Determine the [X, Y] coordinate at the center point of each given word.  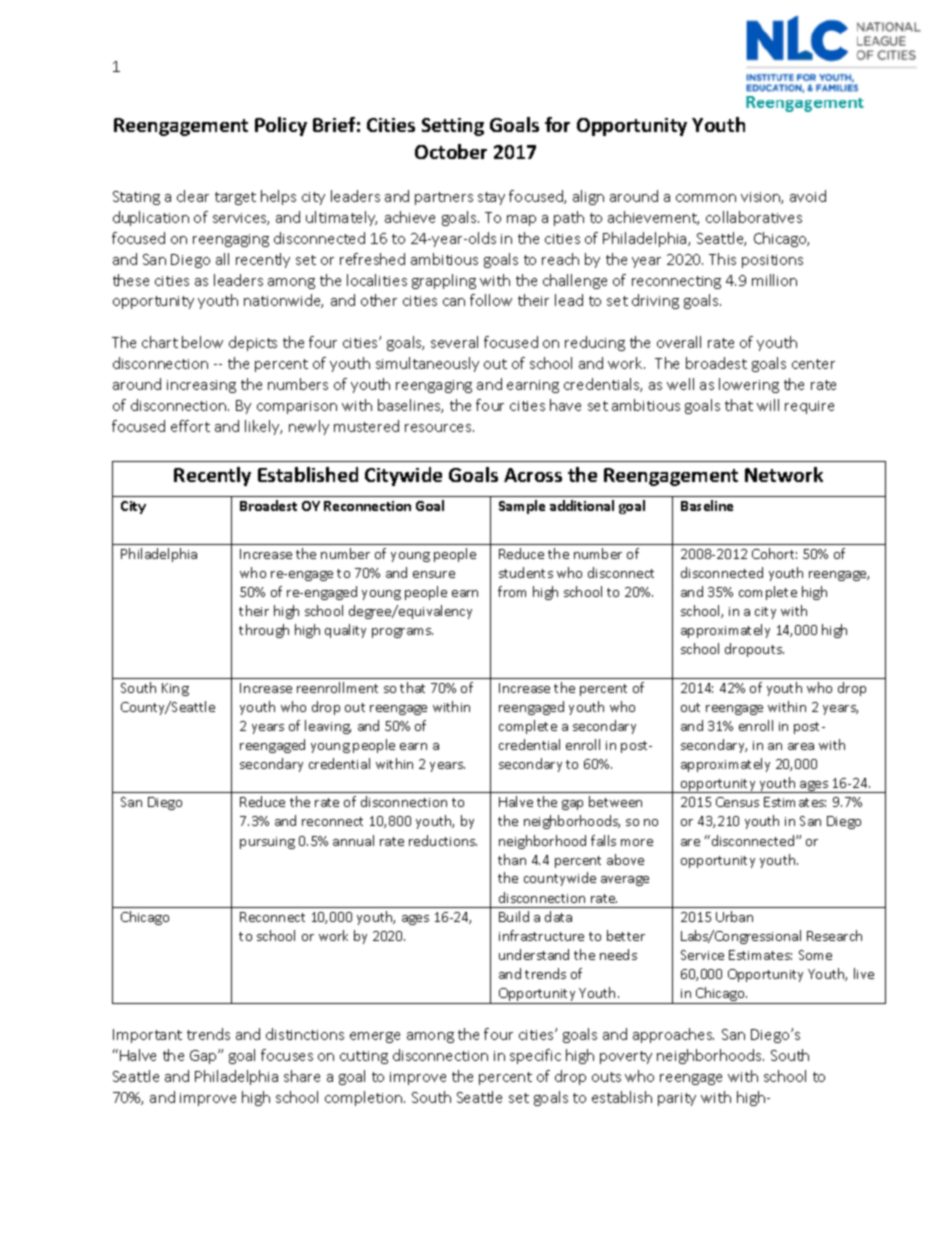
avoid [808, 196]
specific [535, 1056]
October [451, 151]
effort [190, 426]
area [801, 746]
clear [193, 196]
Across [533, 475]
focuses [287, 1055]
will [768, 405]
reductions [443, 840]
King [175, 689]
